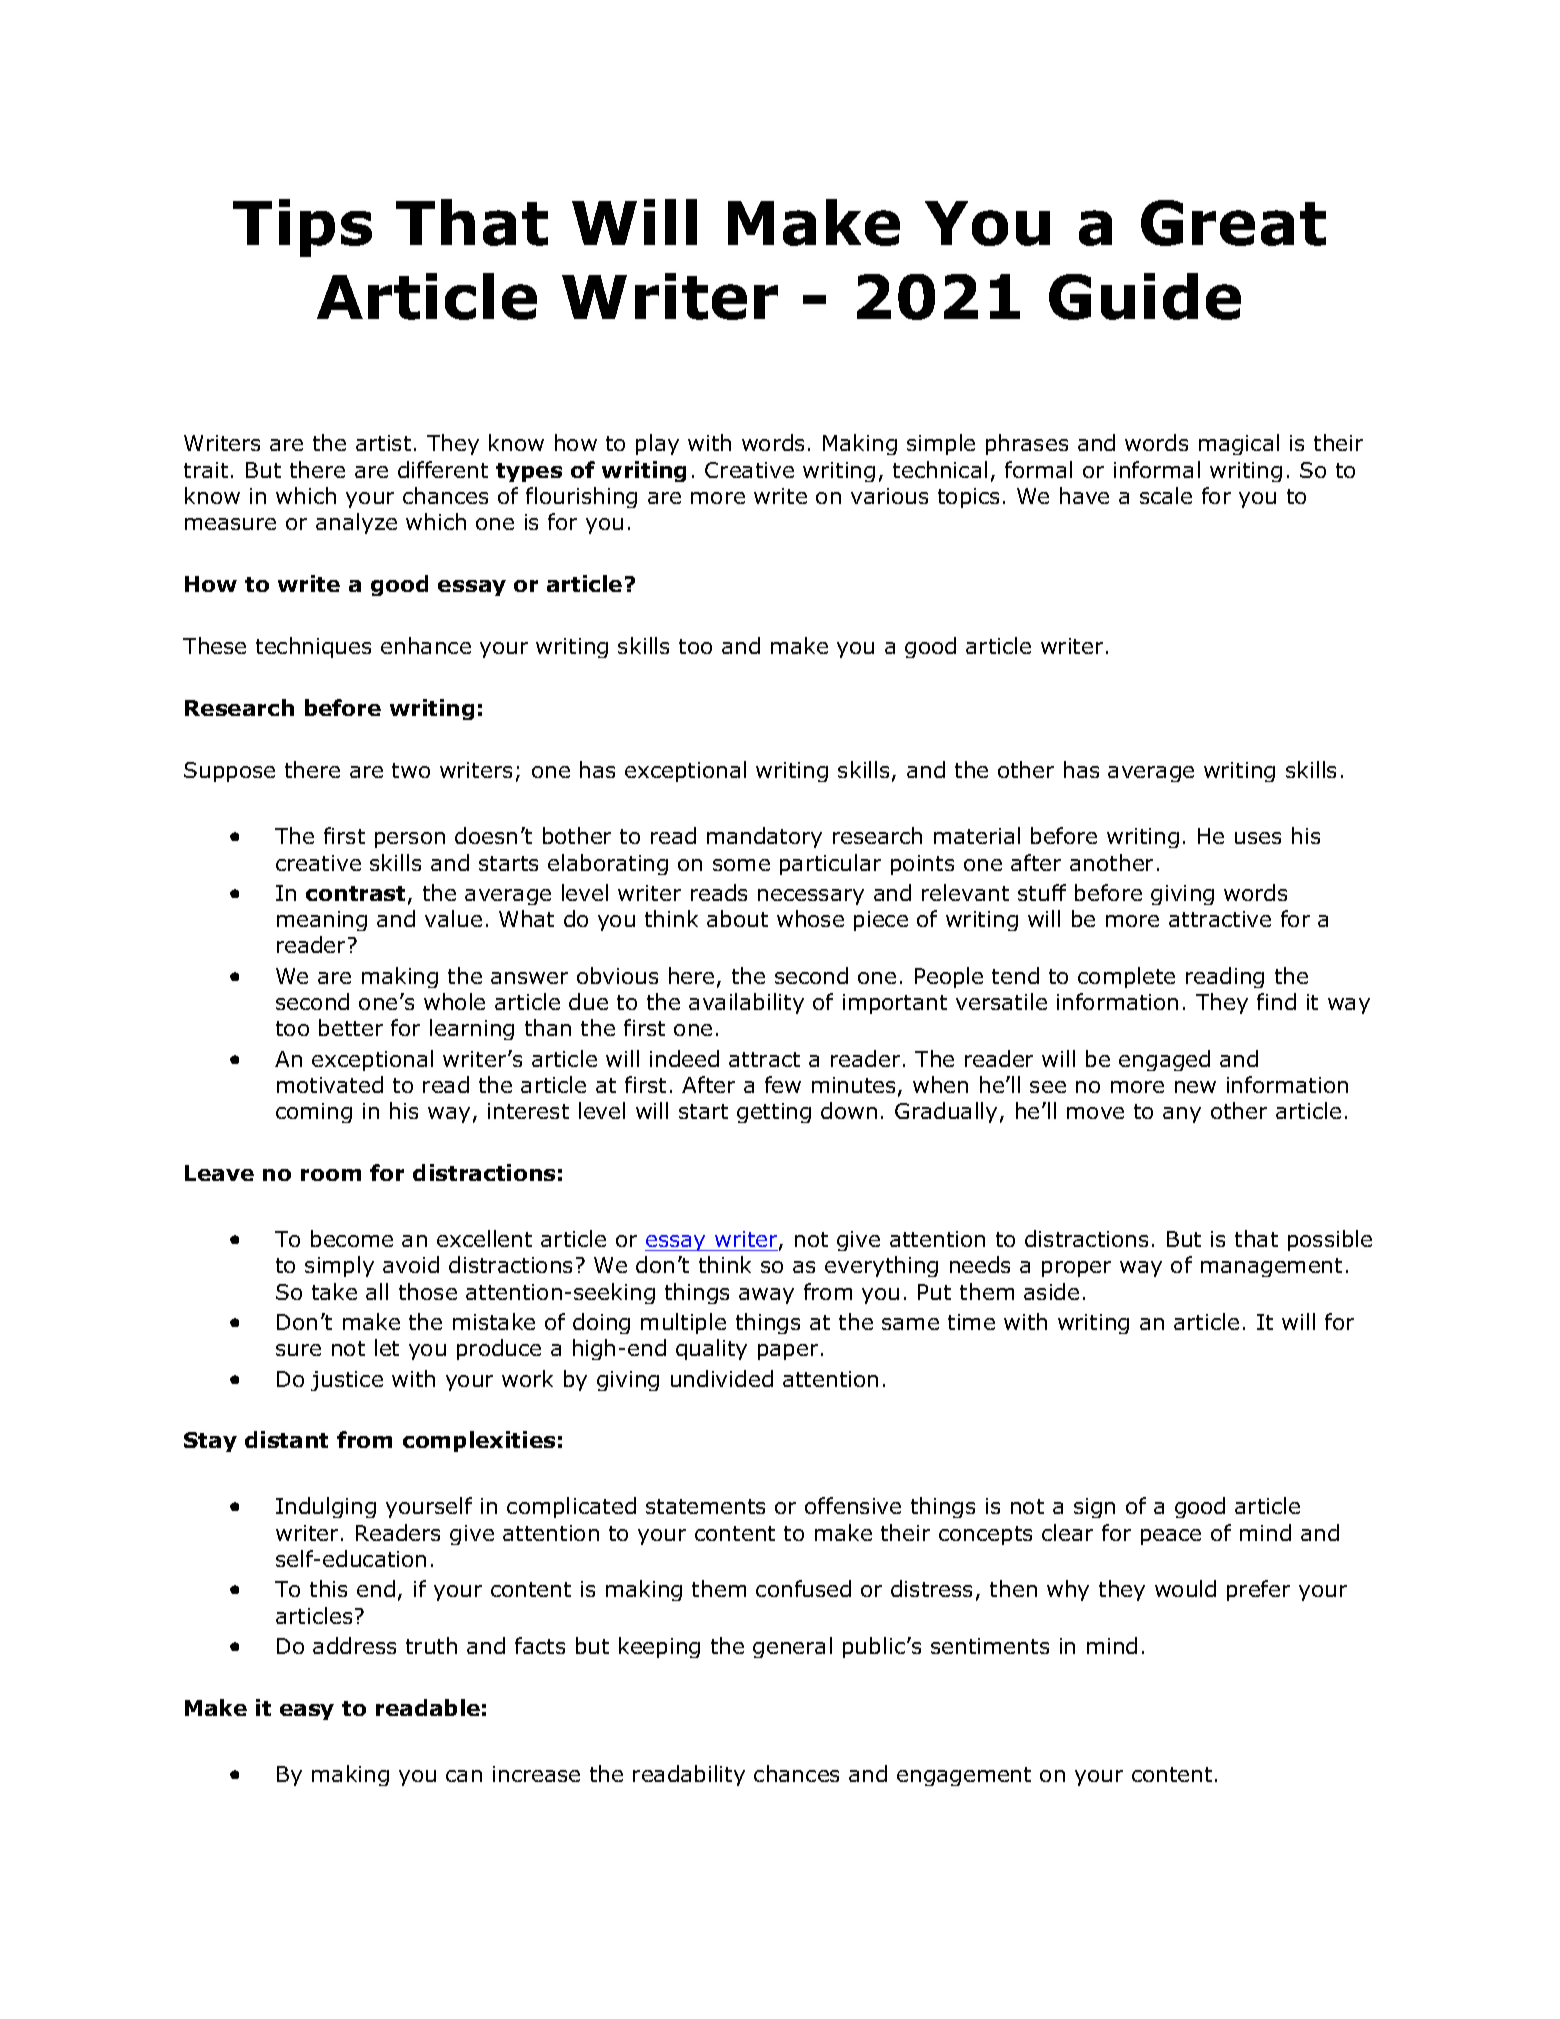 The height and width of the page is (2019, 1560). I want to click on Tips, so click(302, 228).
